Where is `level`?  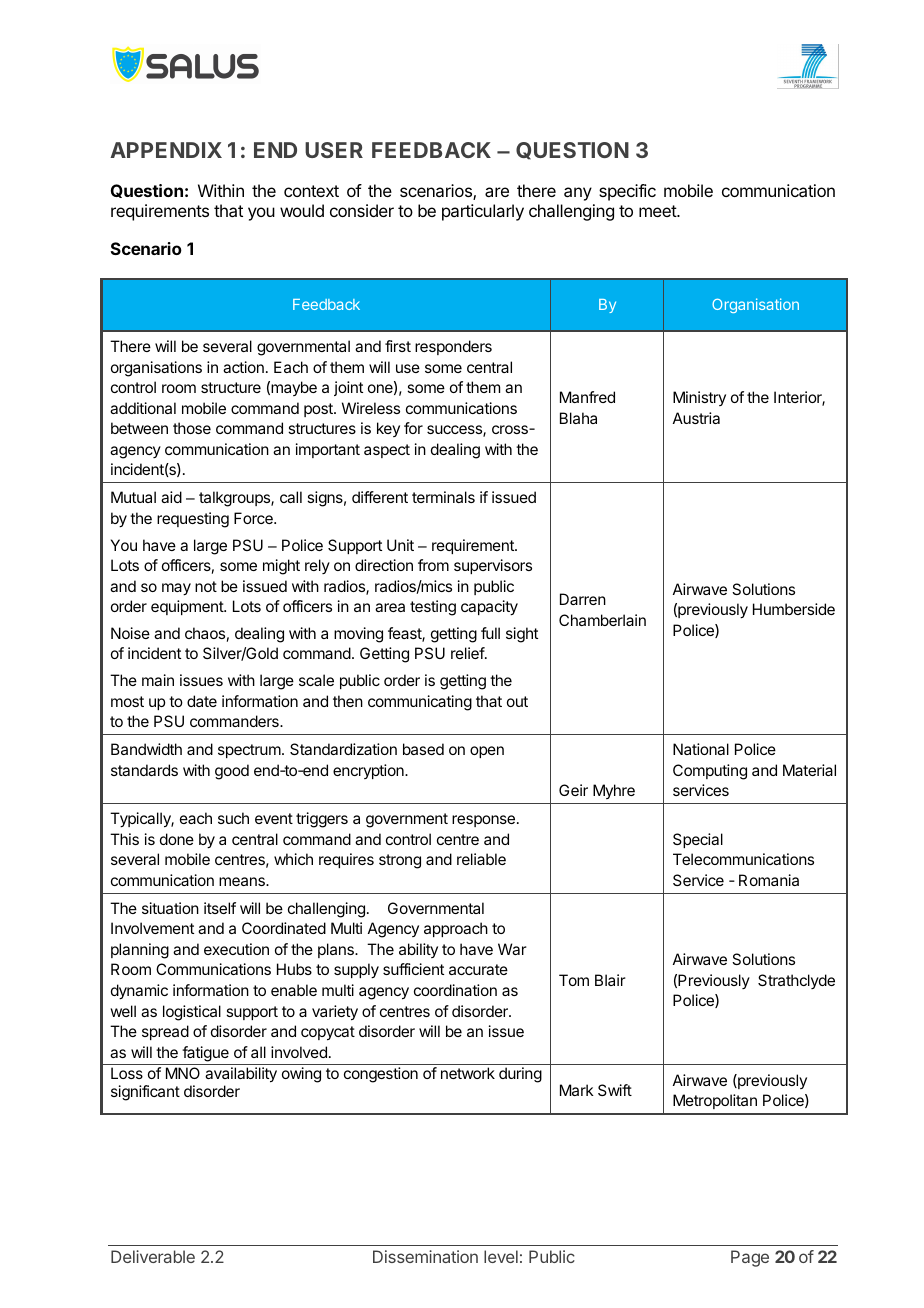
level is located at coordinates (501, 1256).
